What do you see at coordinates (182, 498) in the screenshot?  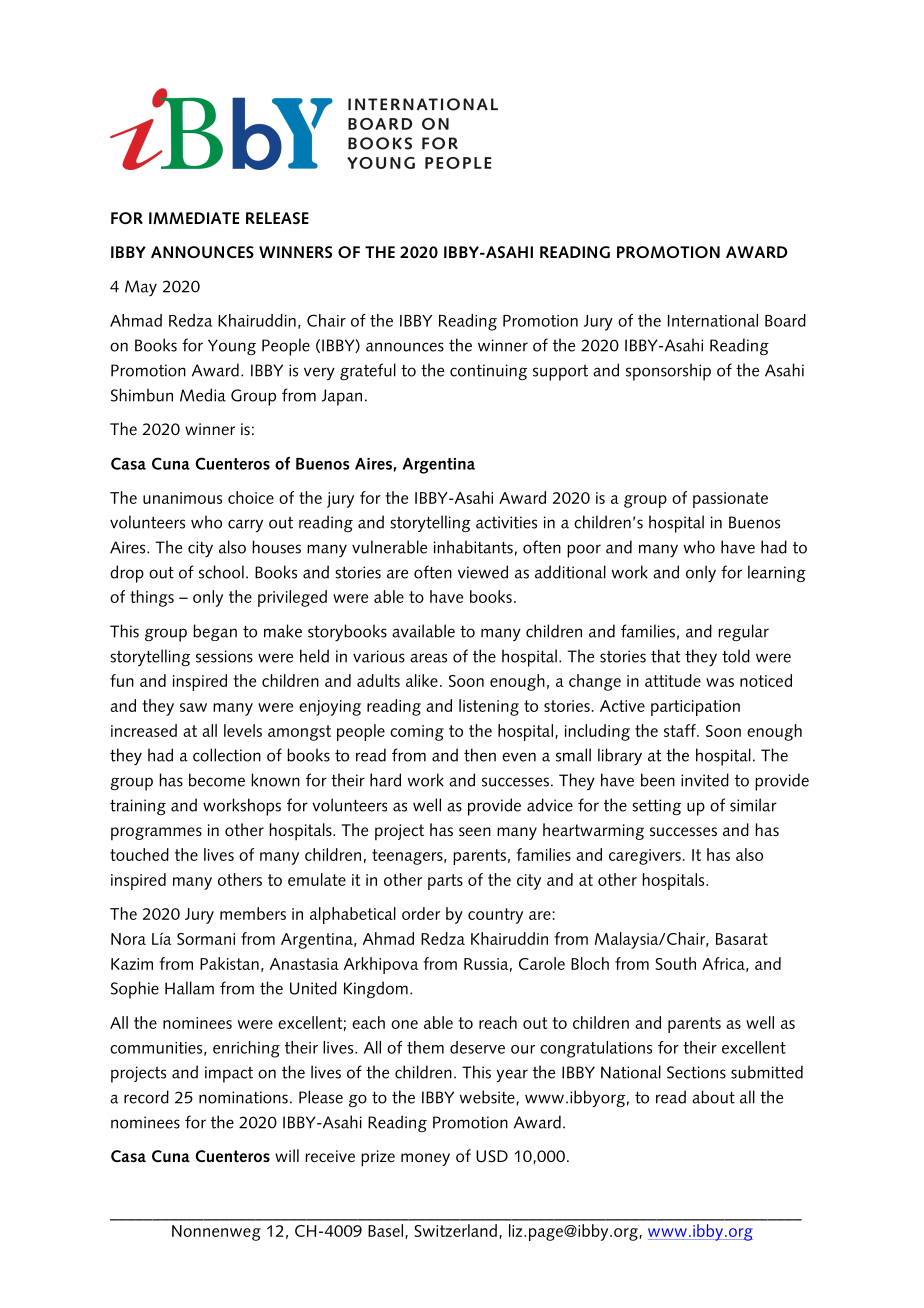 I see `unanimous` at bounding box center [182, 498].
